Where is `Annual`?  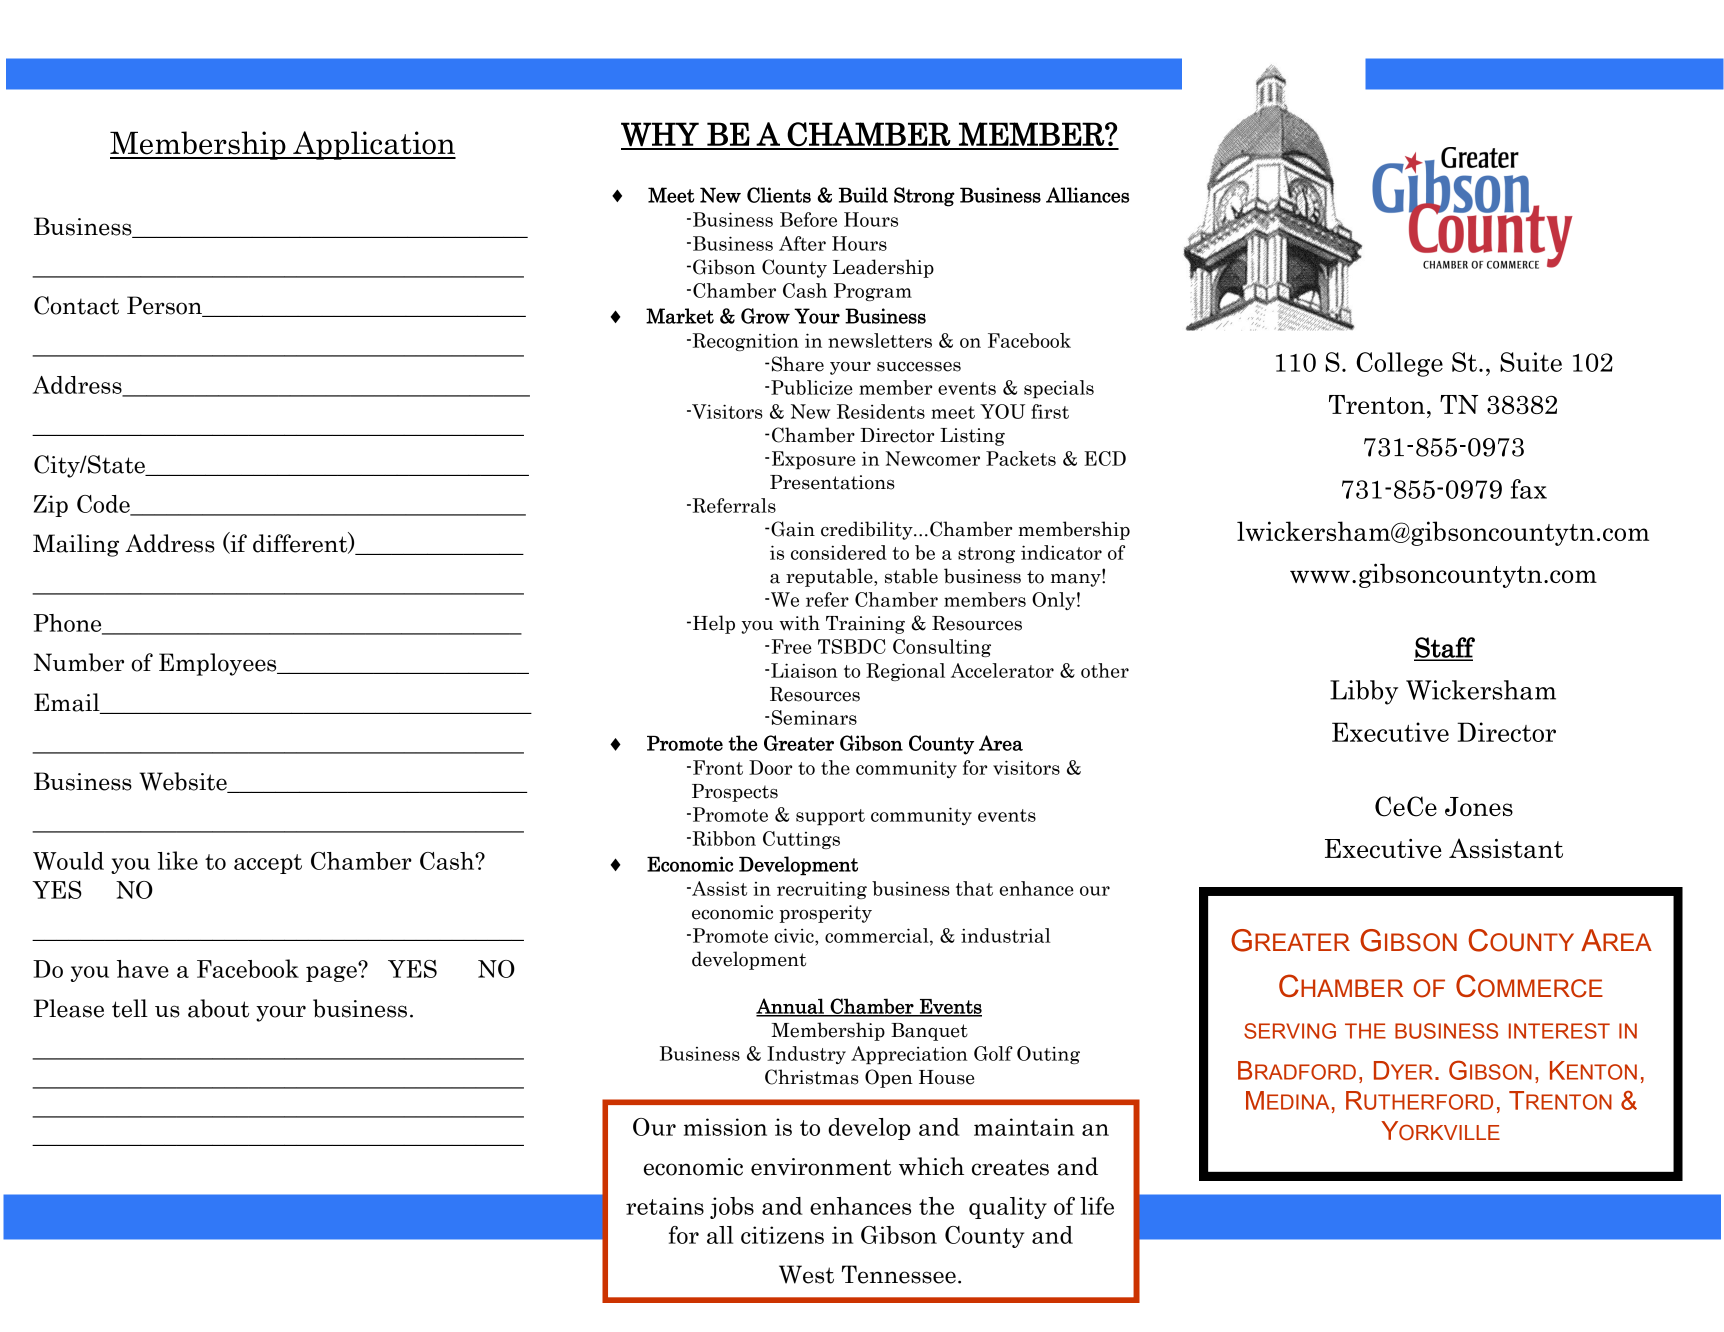 Annual is located at coordinates (791, 1007).
